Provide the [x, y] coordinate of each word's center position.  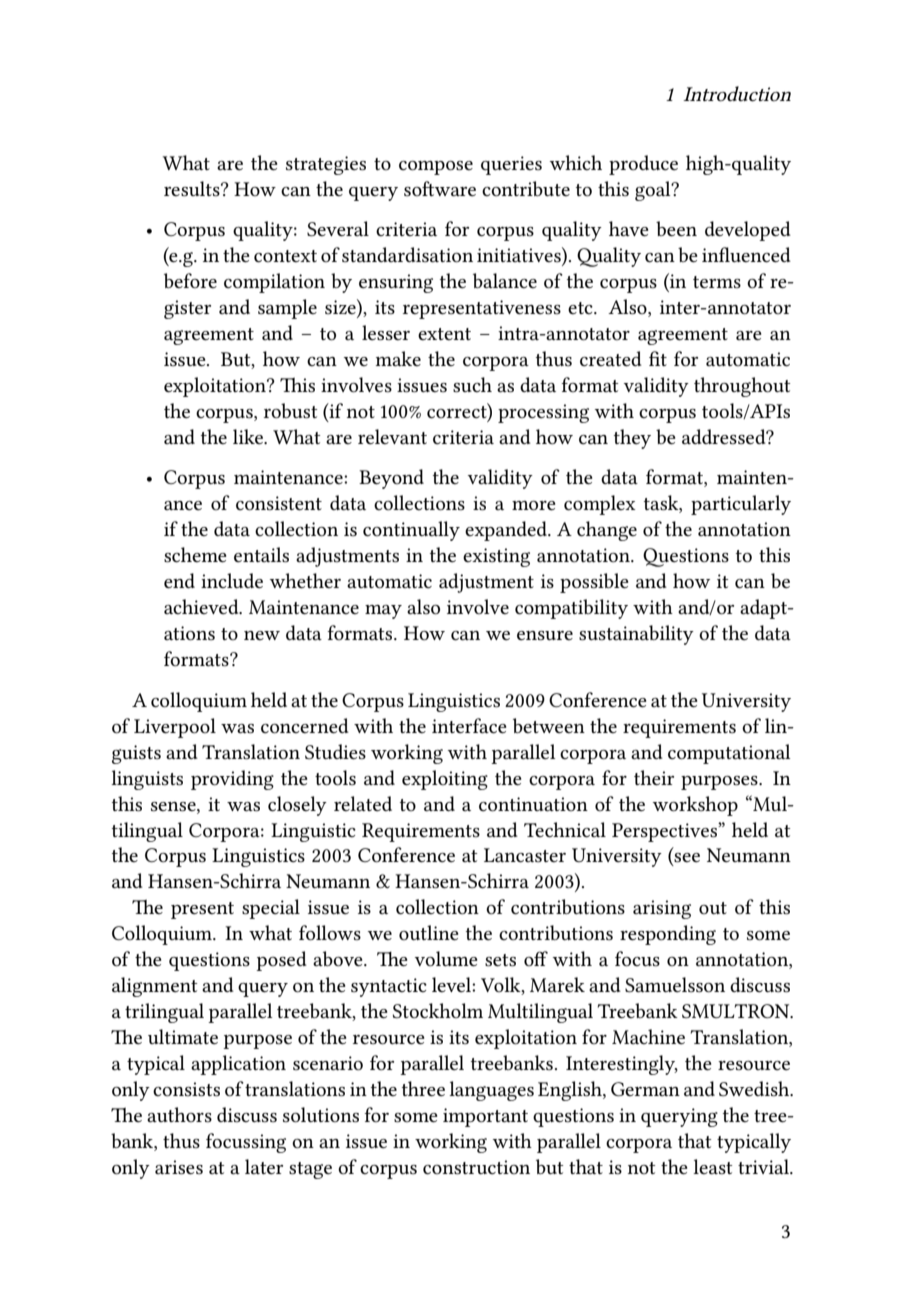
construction [476, 1167]
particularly [741, 505]
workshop [695, 806]
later [264, 1166]
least [713, 1167]
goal [654, 191]
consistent [279, 503]
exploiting [445, 780]
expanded [507, 531]
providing [232, 780]
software [440, 189]
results [193, 189]
